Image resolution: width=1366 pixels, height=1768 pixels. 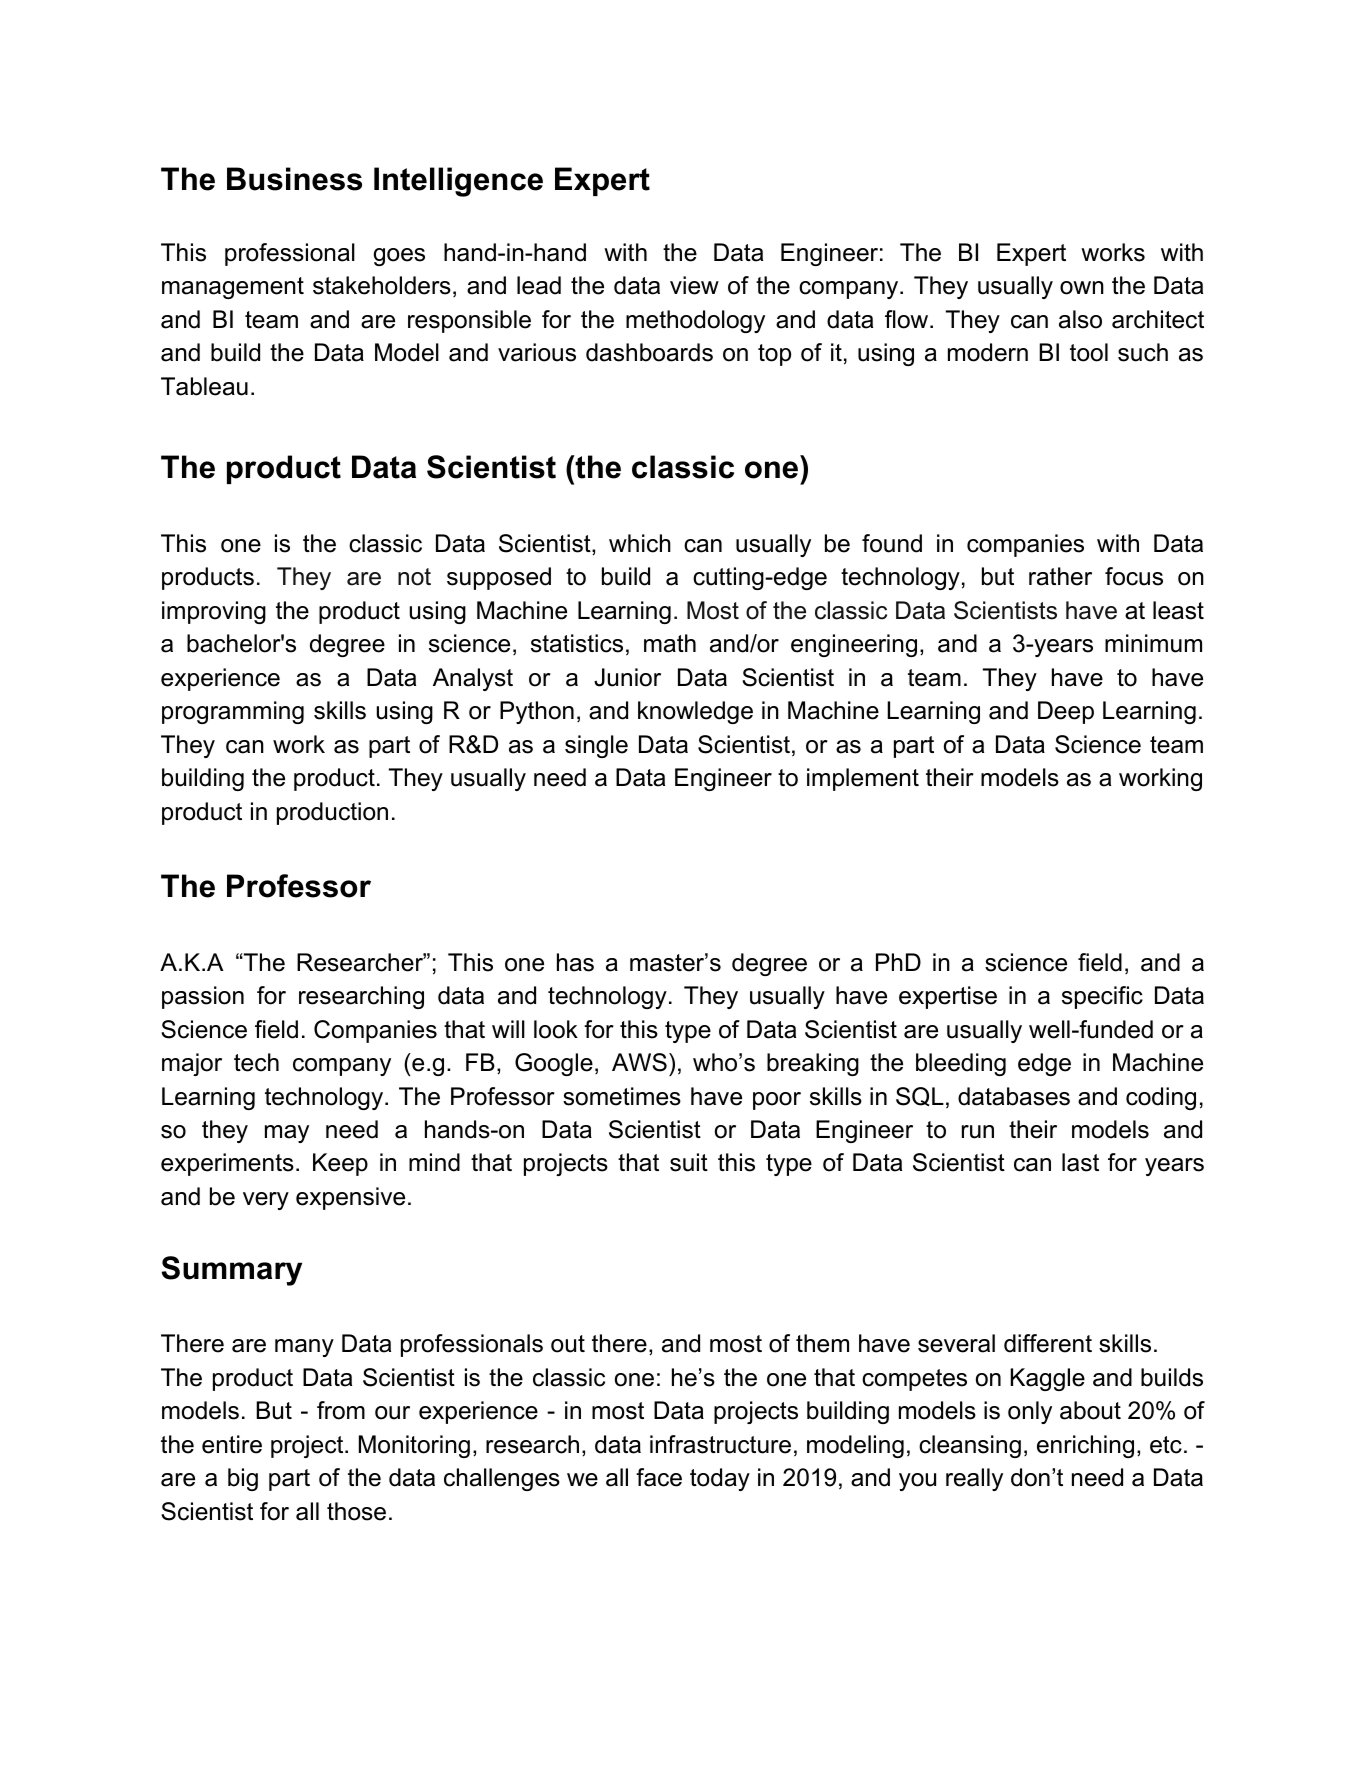 I want to click on big, so click(x=243, y=1479).
